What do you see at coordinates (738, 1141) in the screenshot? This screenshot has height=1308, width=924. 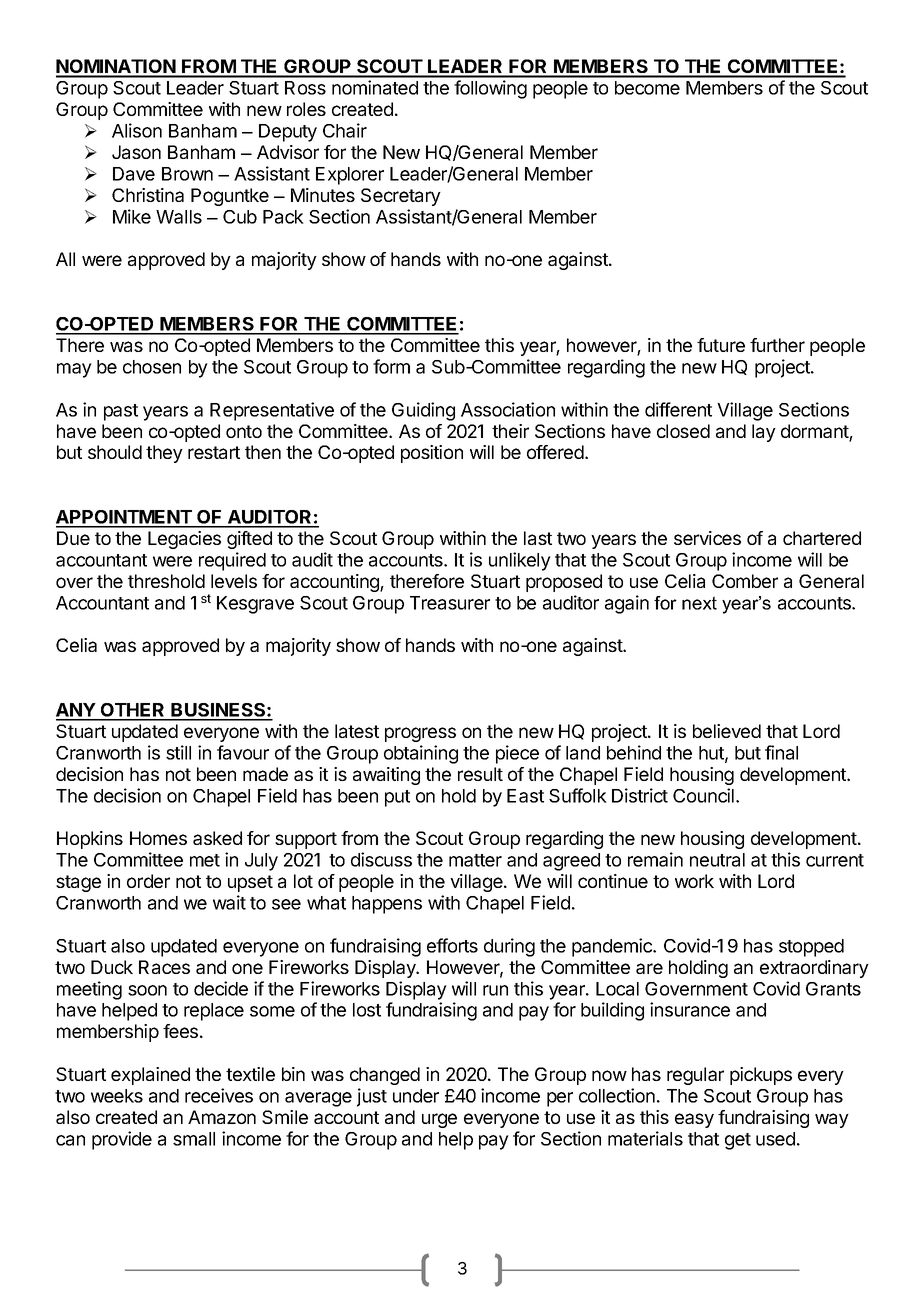 I see `get` at bounding box center [738, 1141].
